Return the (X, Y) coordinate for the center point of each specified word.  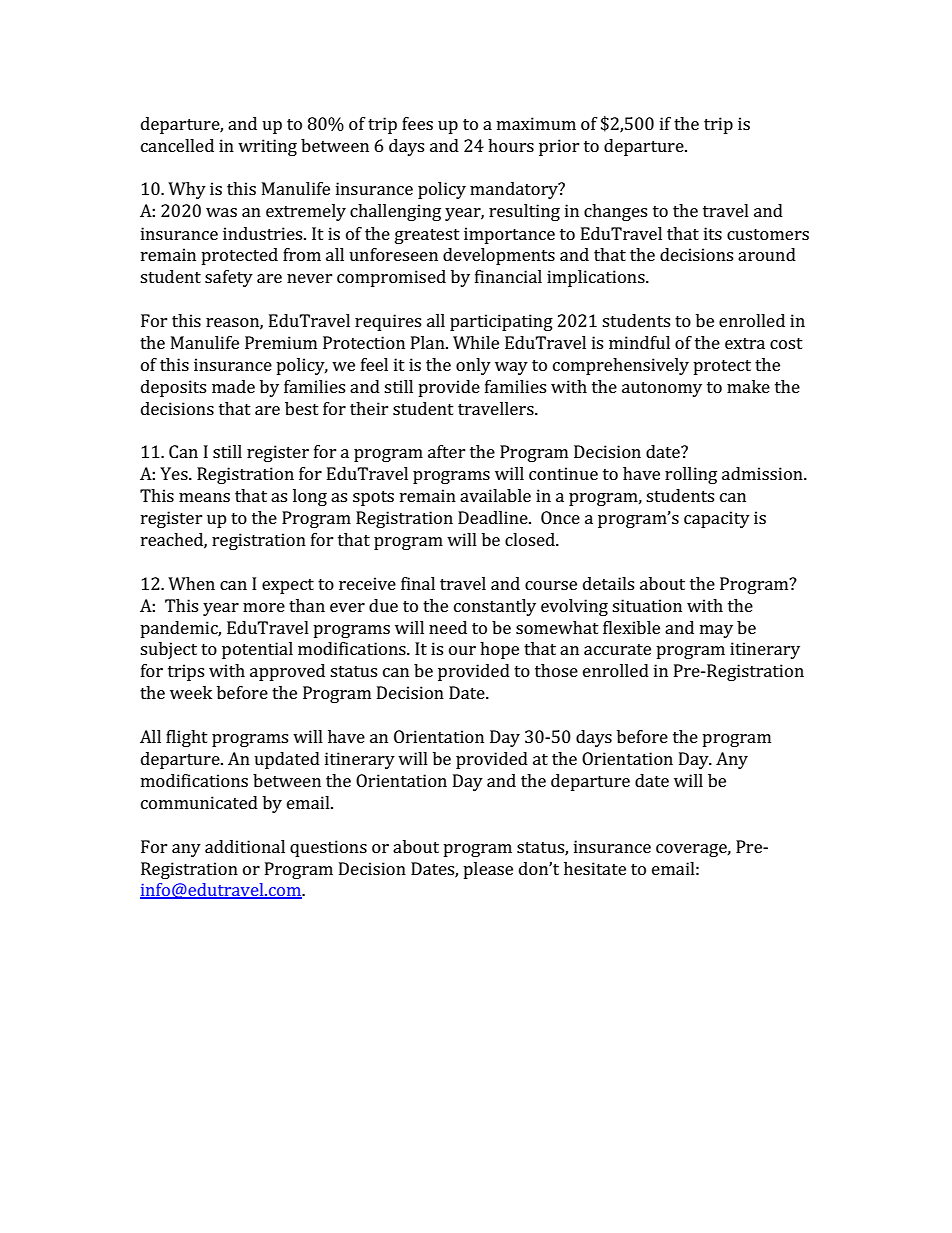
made (233, 386)
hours (511, 145)
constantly (495, 607)
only (473, 366)
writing (267, 147)
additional (245, 846)
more (264, 607)
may (716, 631)
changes (615, 212)
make (748, 386)
